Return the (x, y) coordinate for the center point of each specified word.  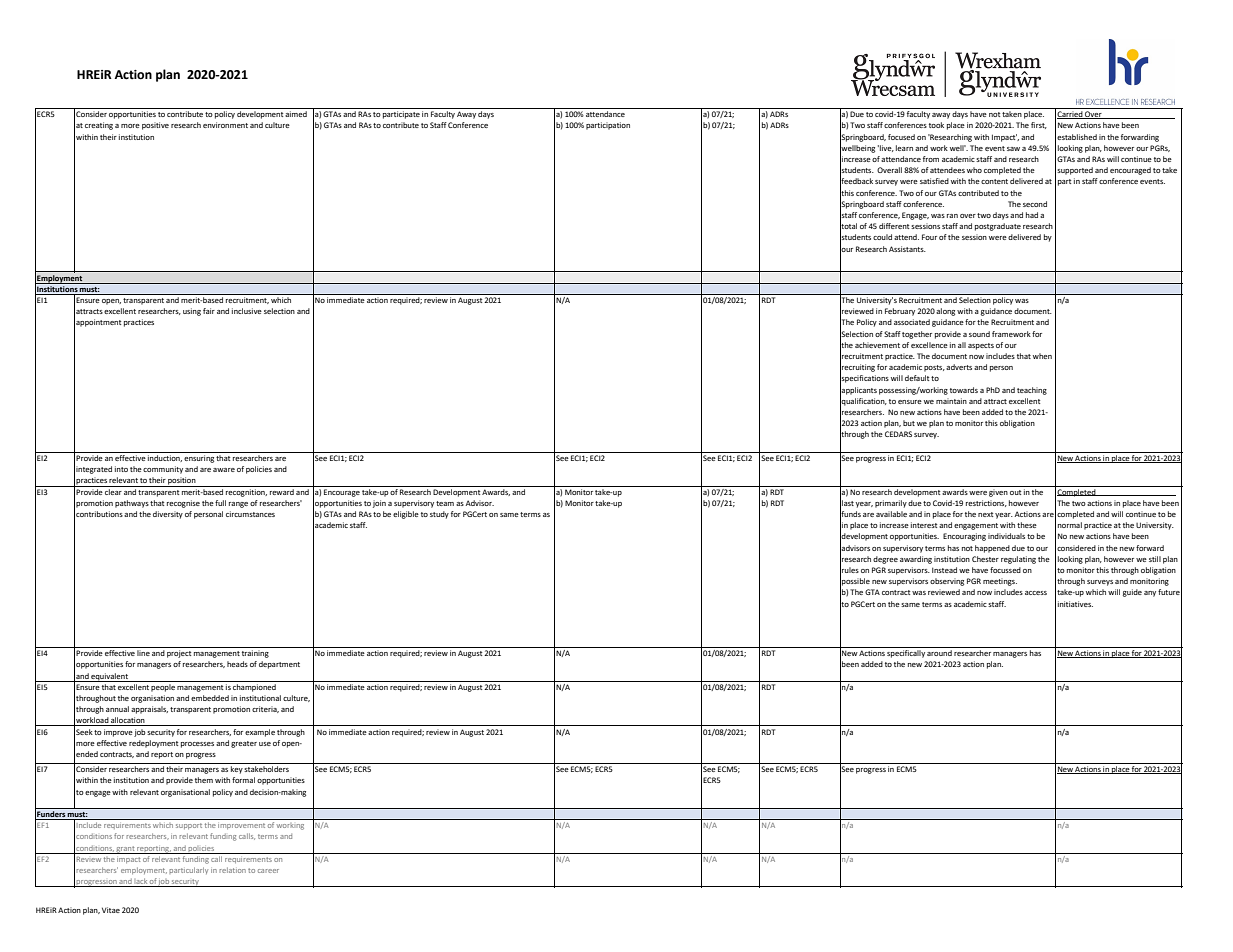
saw (1013, 149)
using (192, 312)
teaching (1032, 391)
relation (232, 870)
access (1036, 593)
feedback (856, 181)
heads (237, 664)
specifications (864, 379)
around (939, 653)
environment (225, 125)
